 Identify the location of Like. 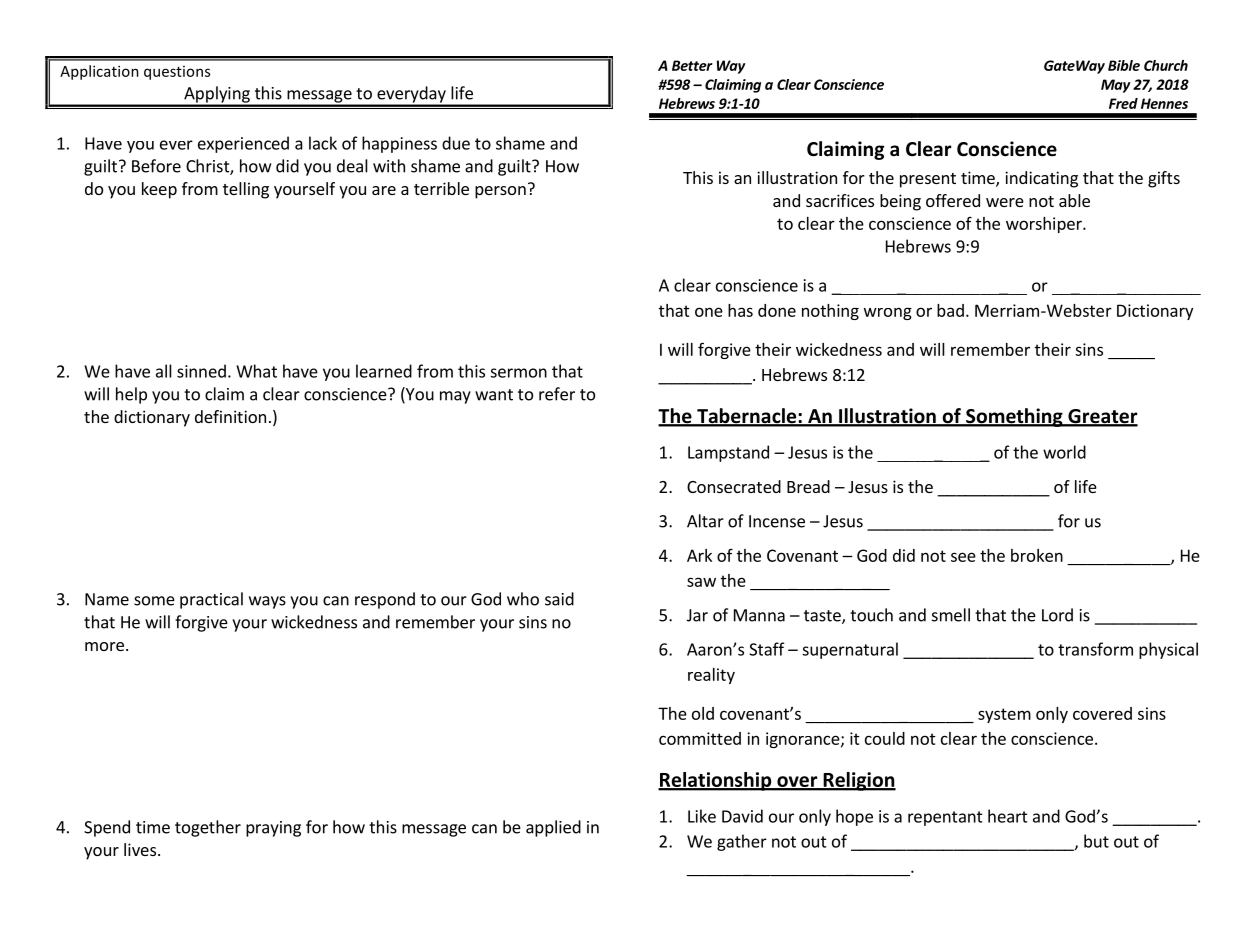
(702, 816).
